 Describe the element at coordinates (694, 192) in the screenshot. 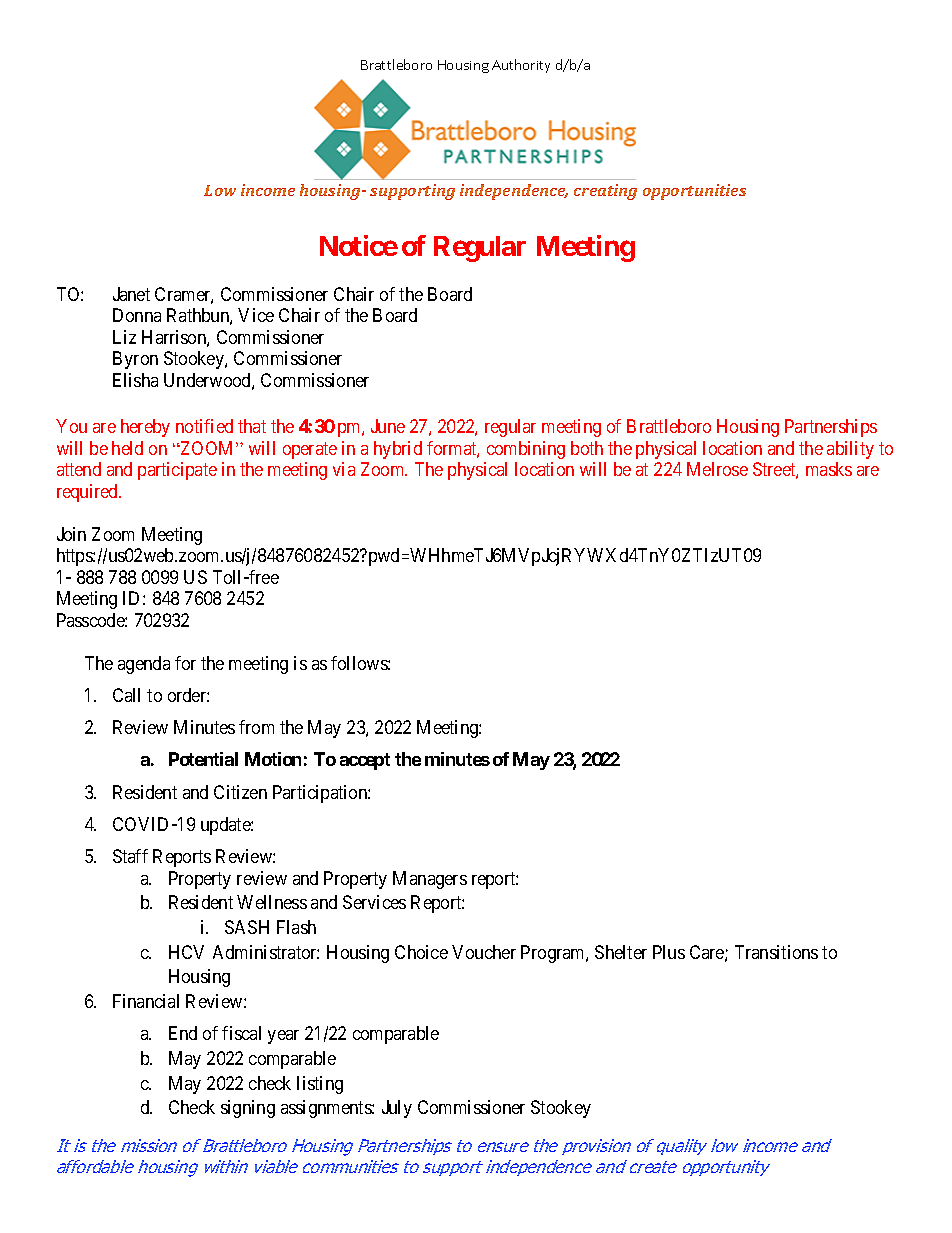

I see `opportunities` at that location.
